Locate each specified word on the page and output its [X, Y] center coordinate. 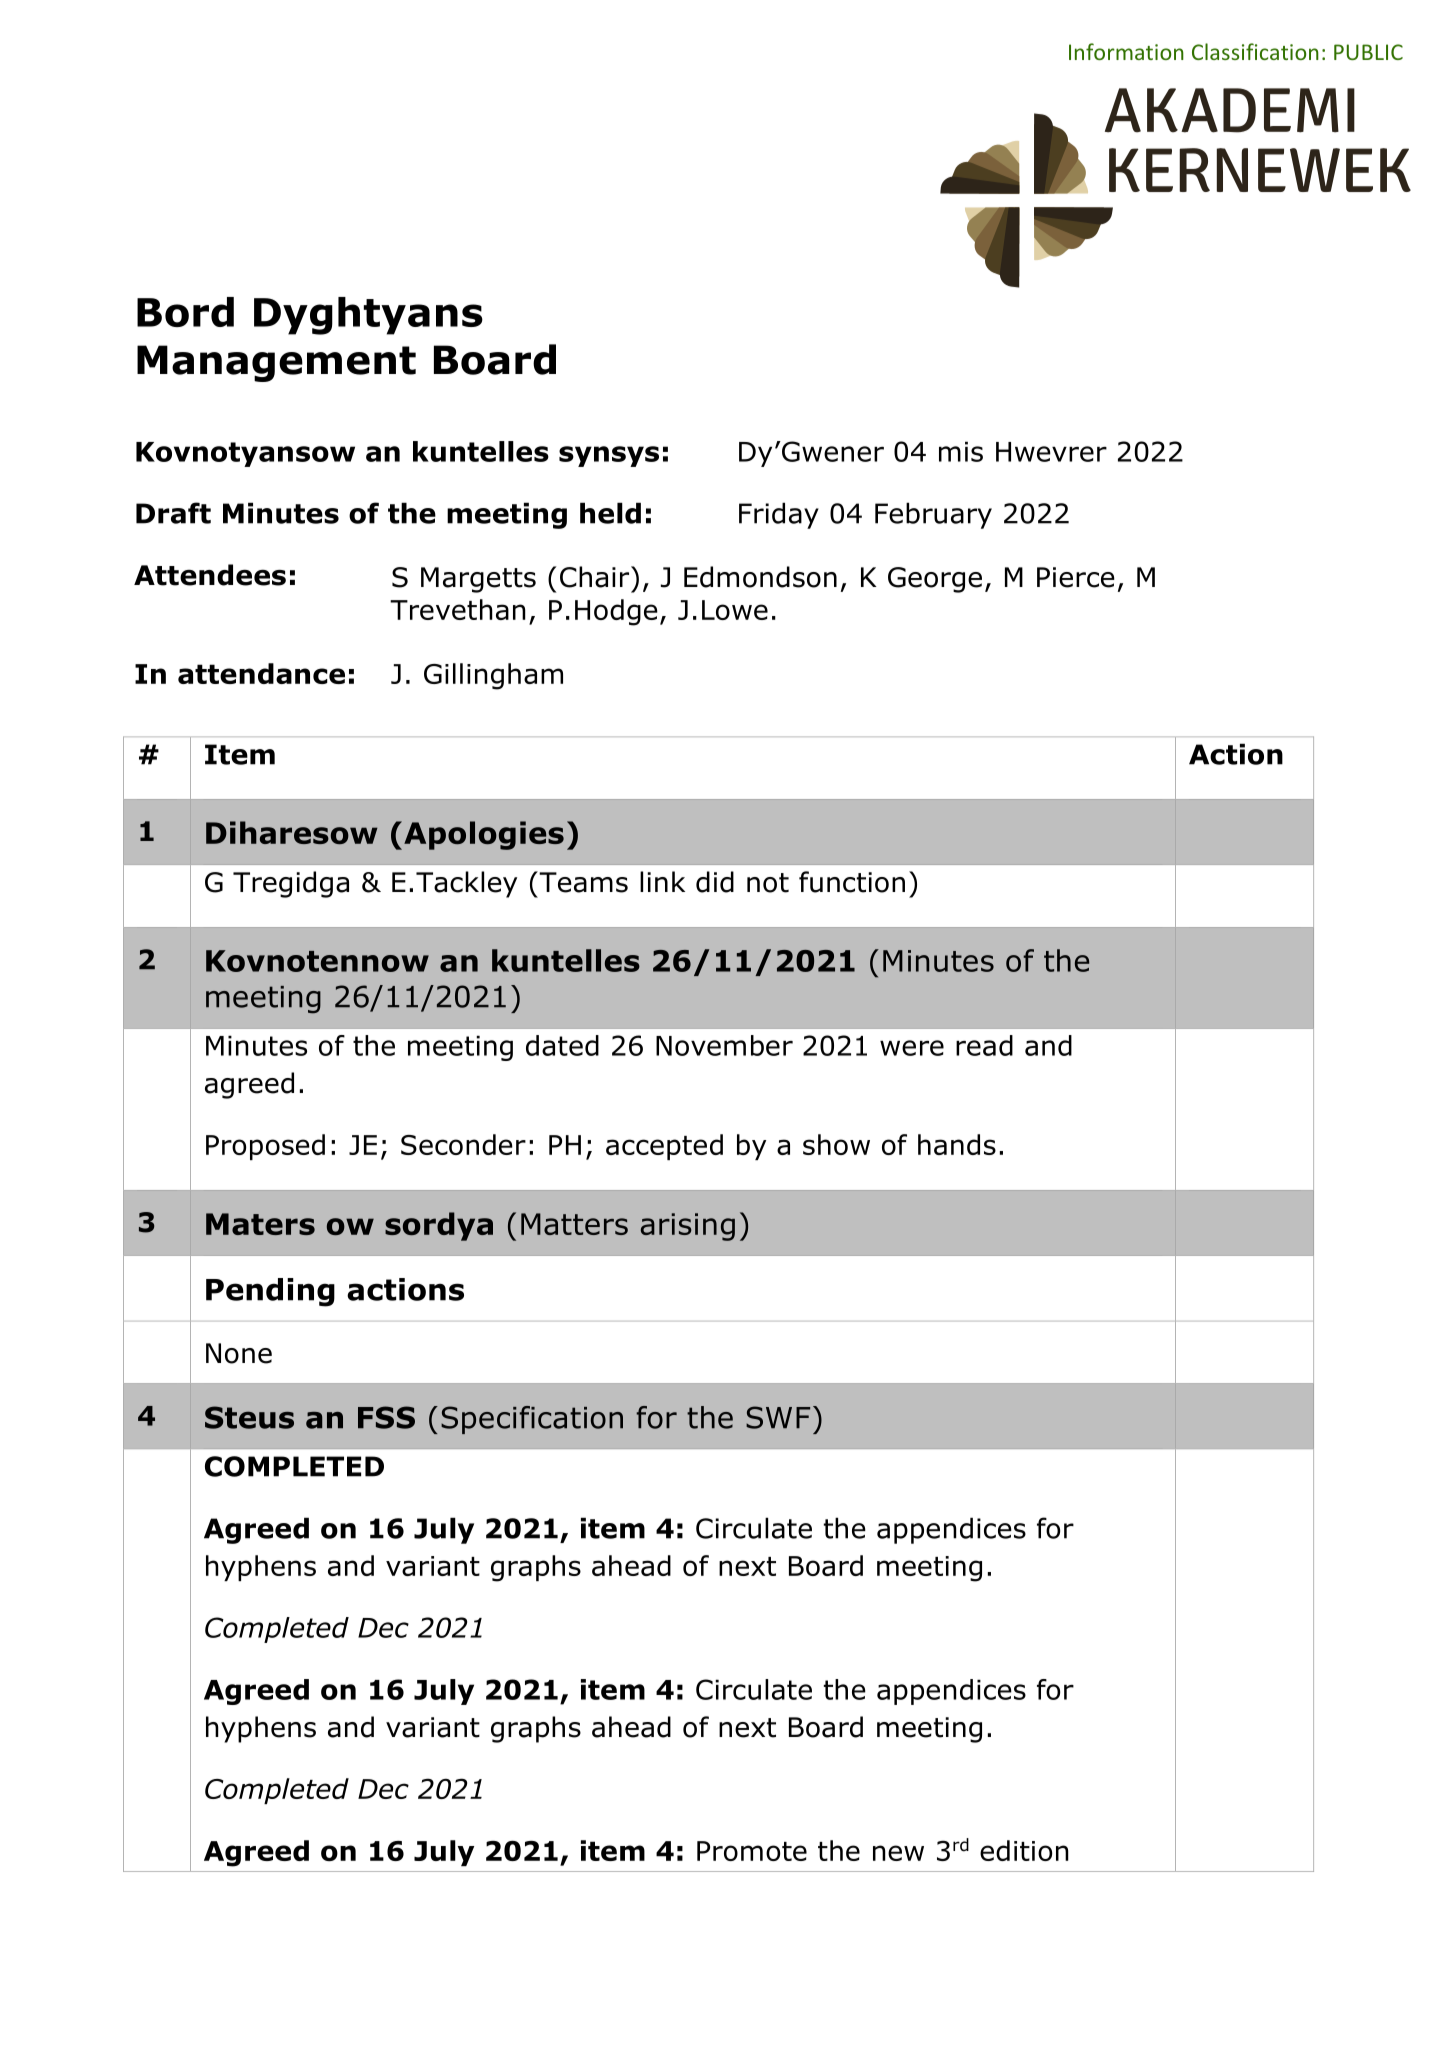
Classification [1255, 51]
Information [1126, 51]
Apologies [484, 835]
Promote [752, 1851]
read [984, 1045]
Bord [185, 312]
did [715, 882]
